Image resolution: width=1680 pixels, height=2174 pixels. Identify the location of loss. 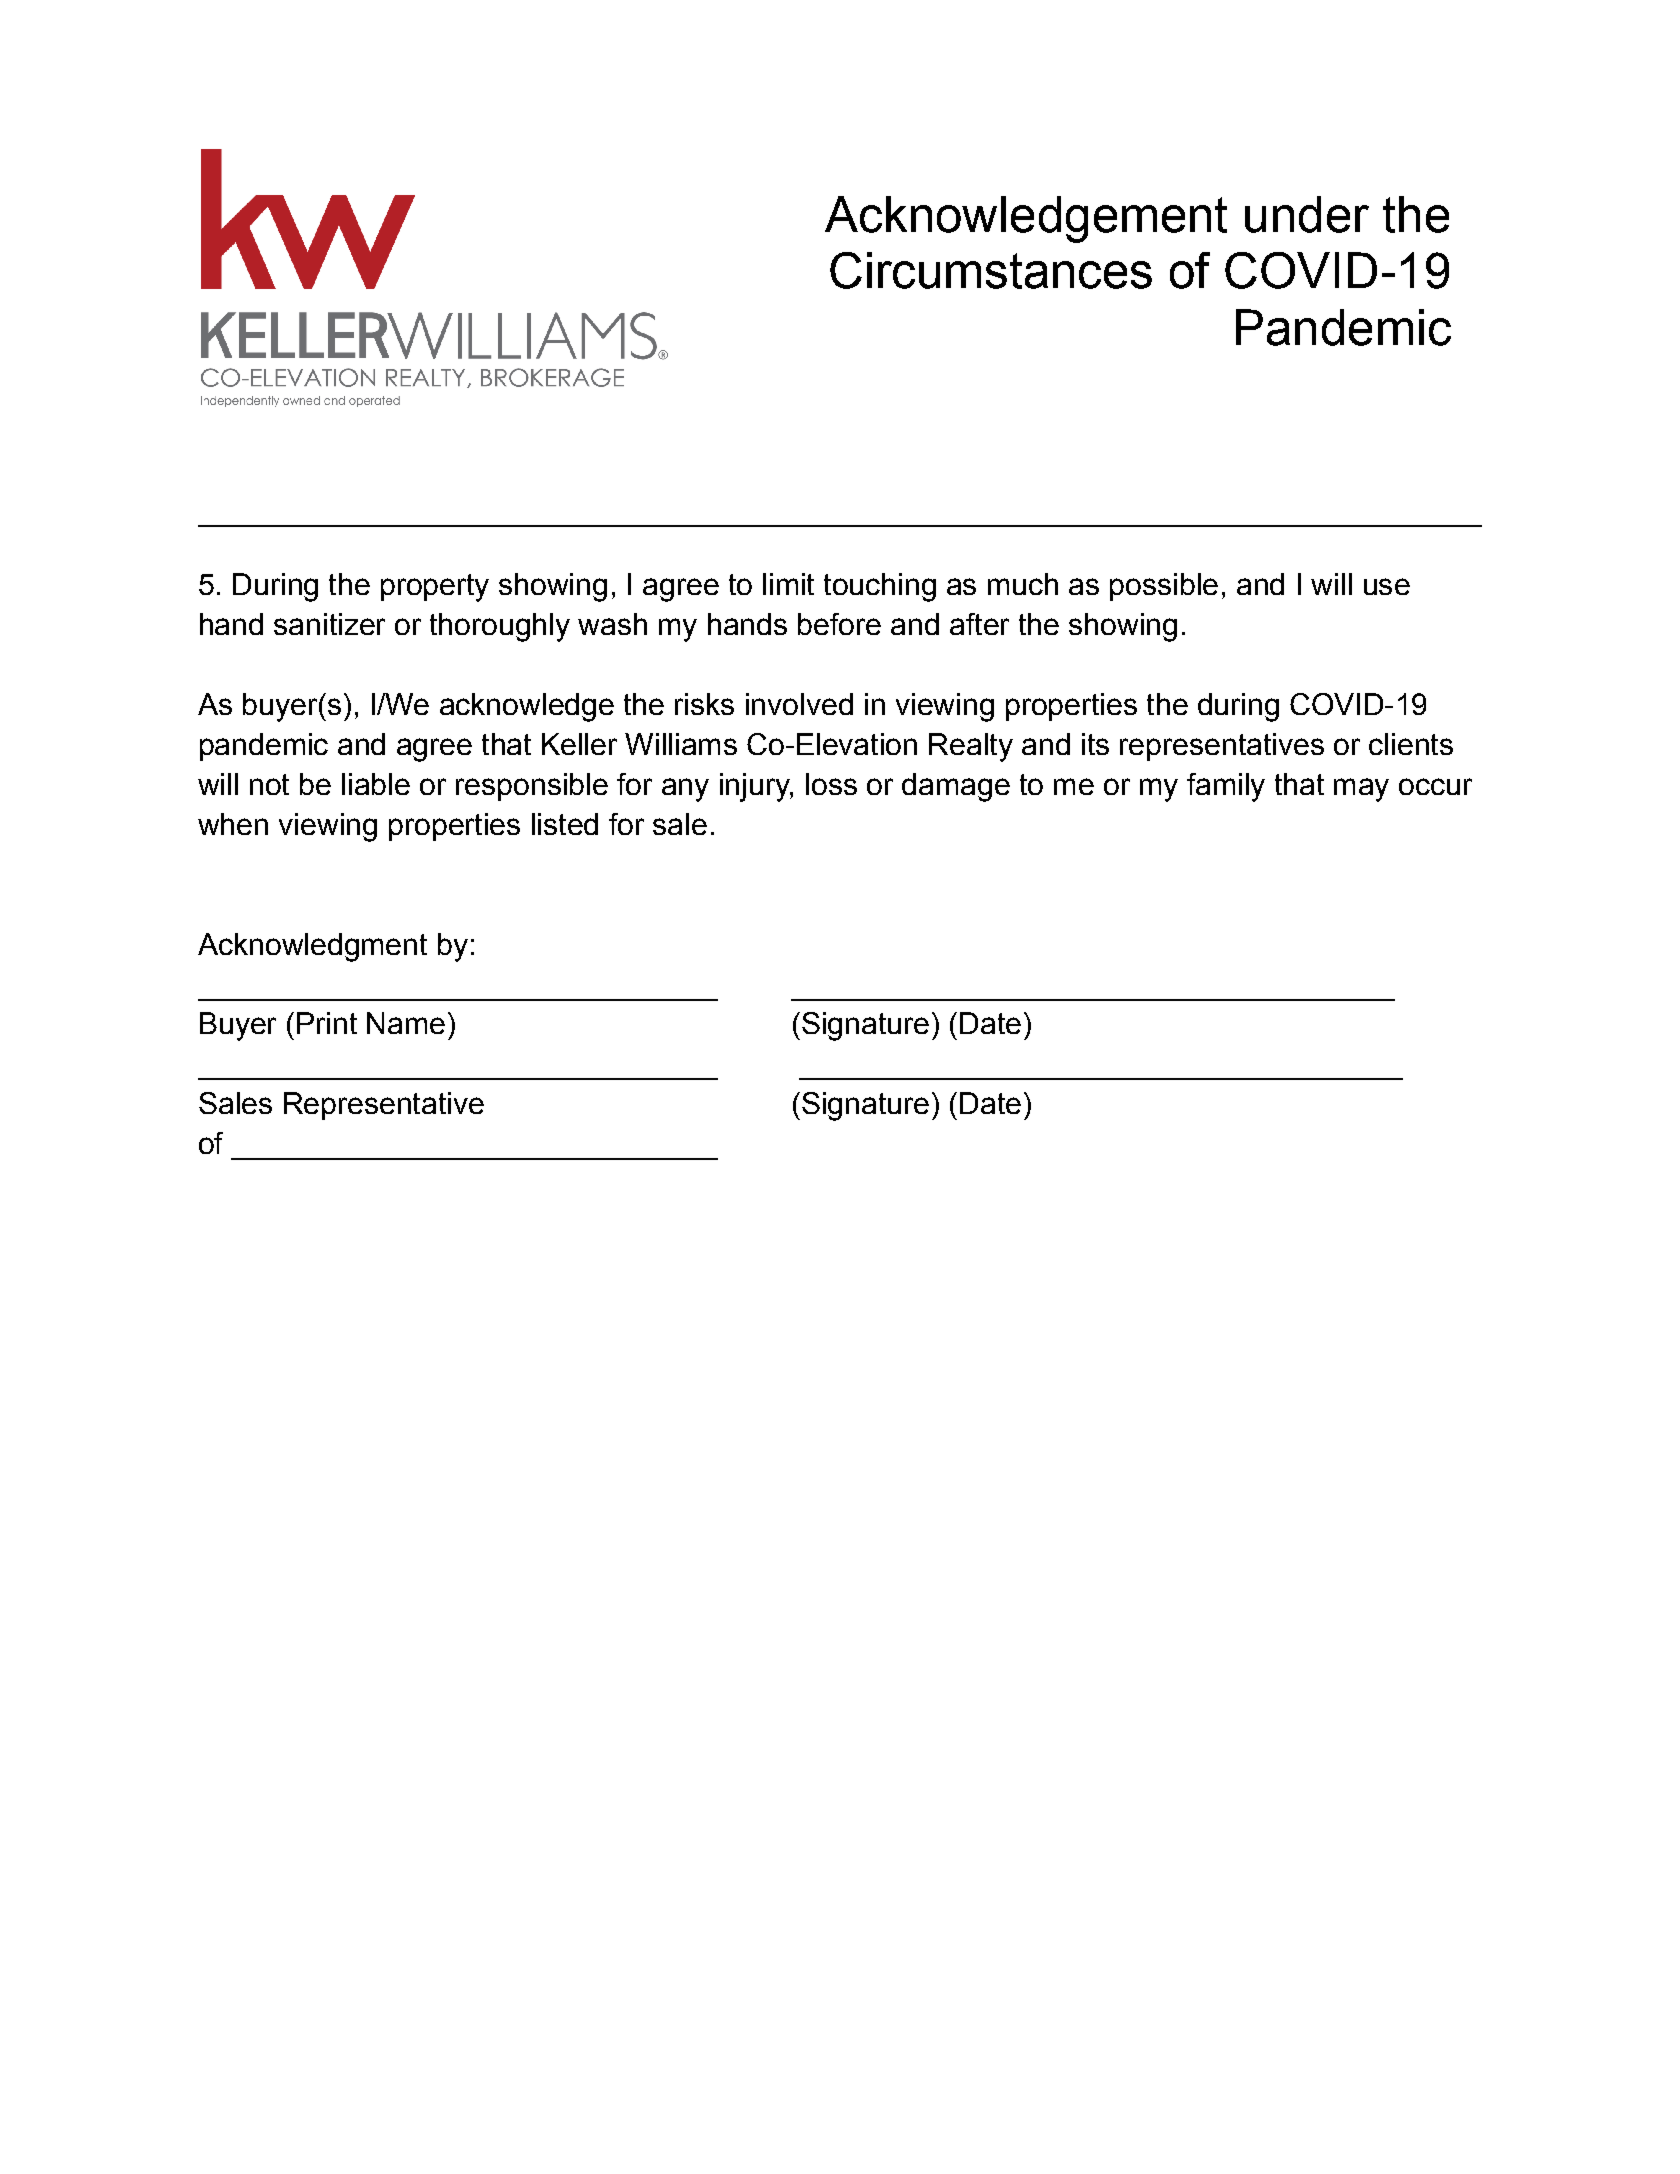
(831, 784).
